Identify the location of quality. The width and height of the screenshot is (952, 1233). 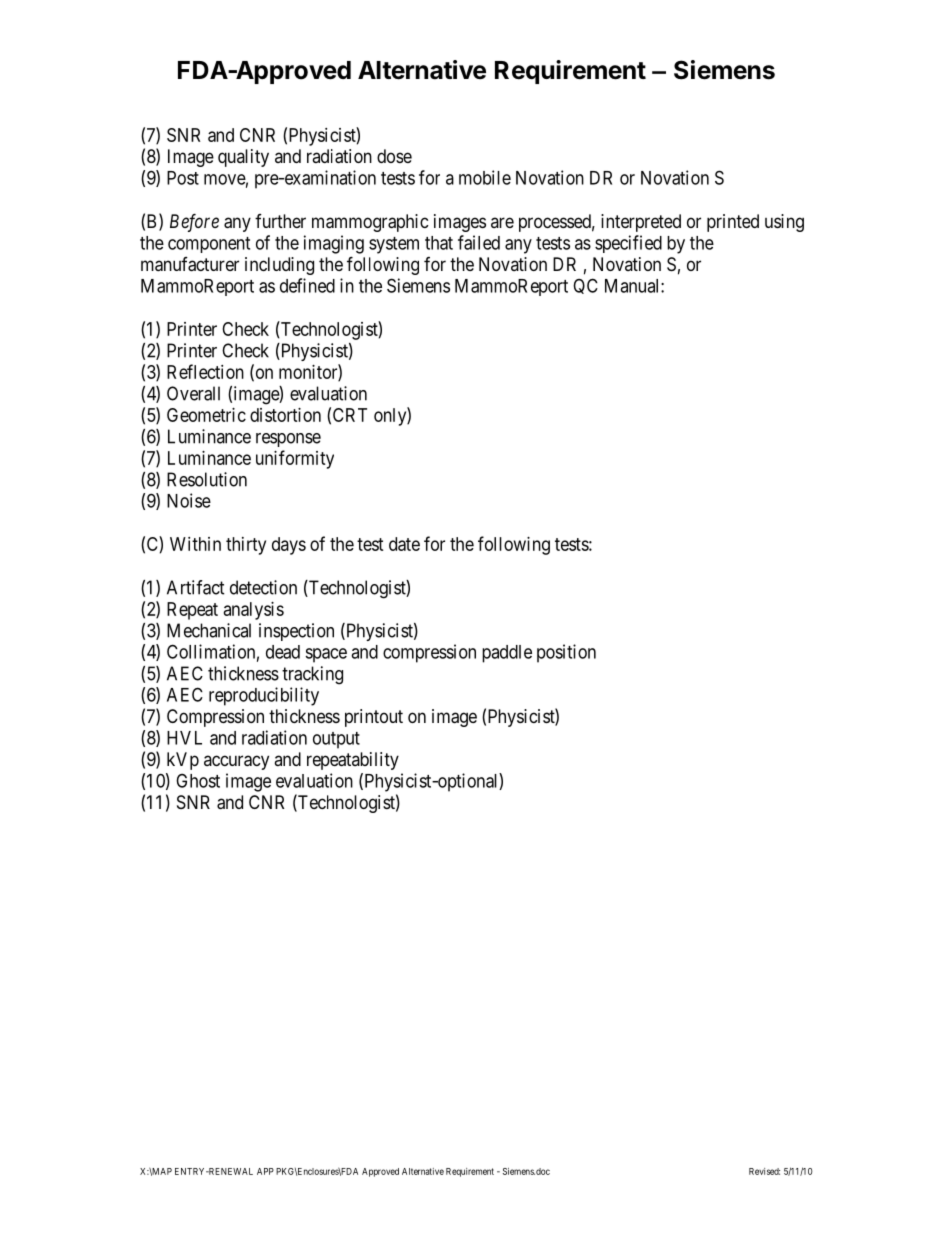
(243, 158).
